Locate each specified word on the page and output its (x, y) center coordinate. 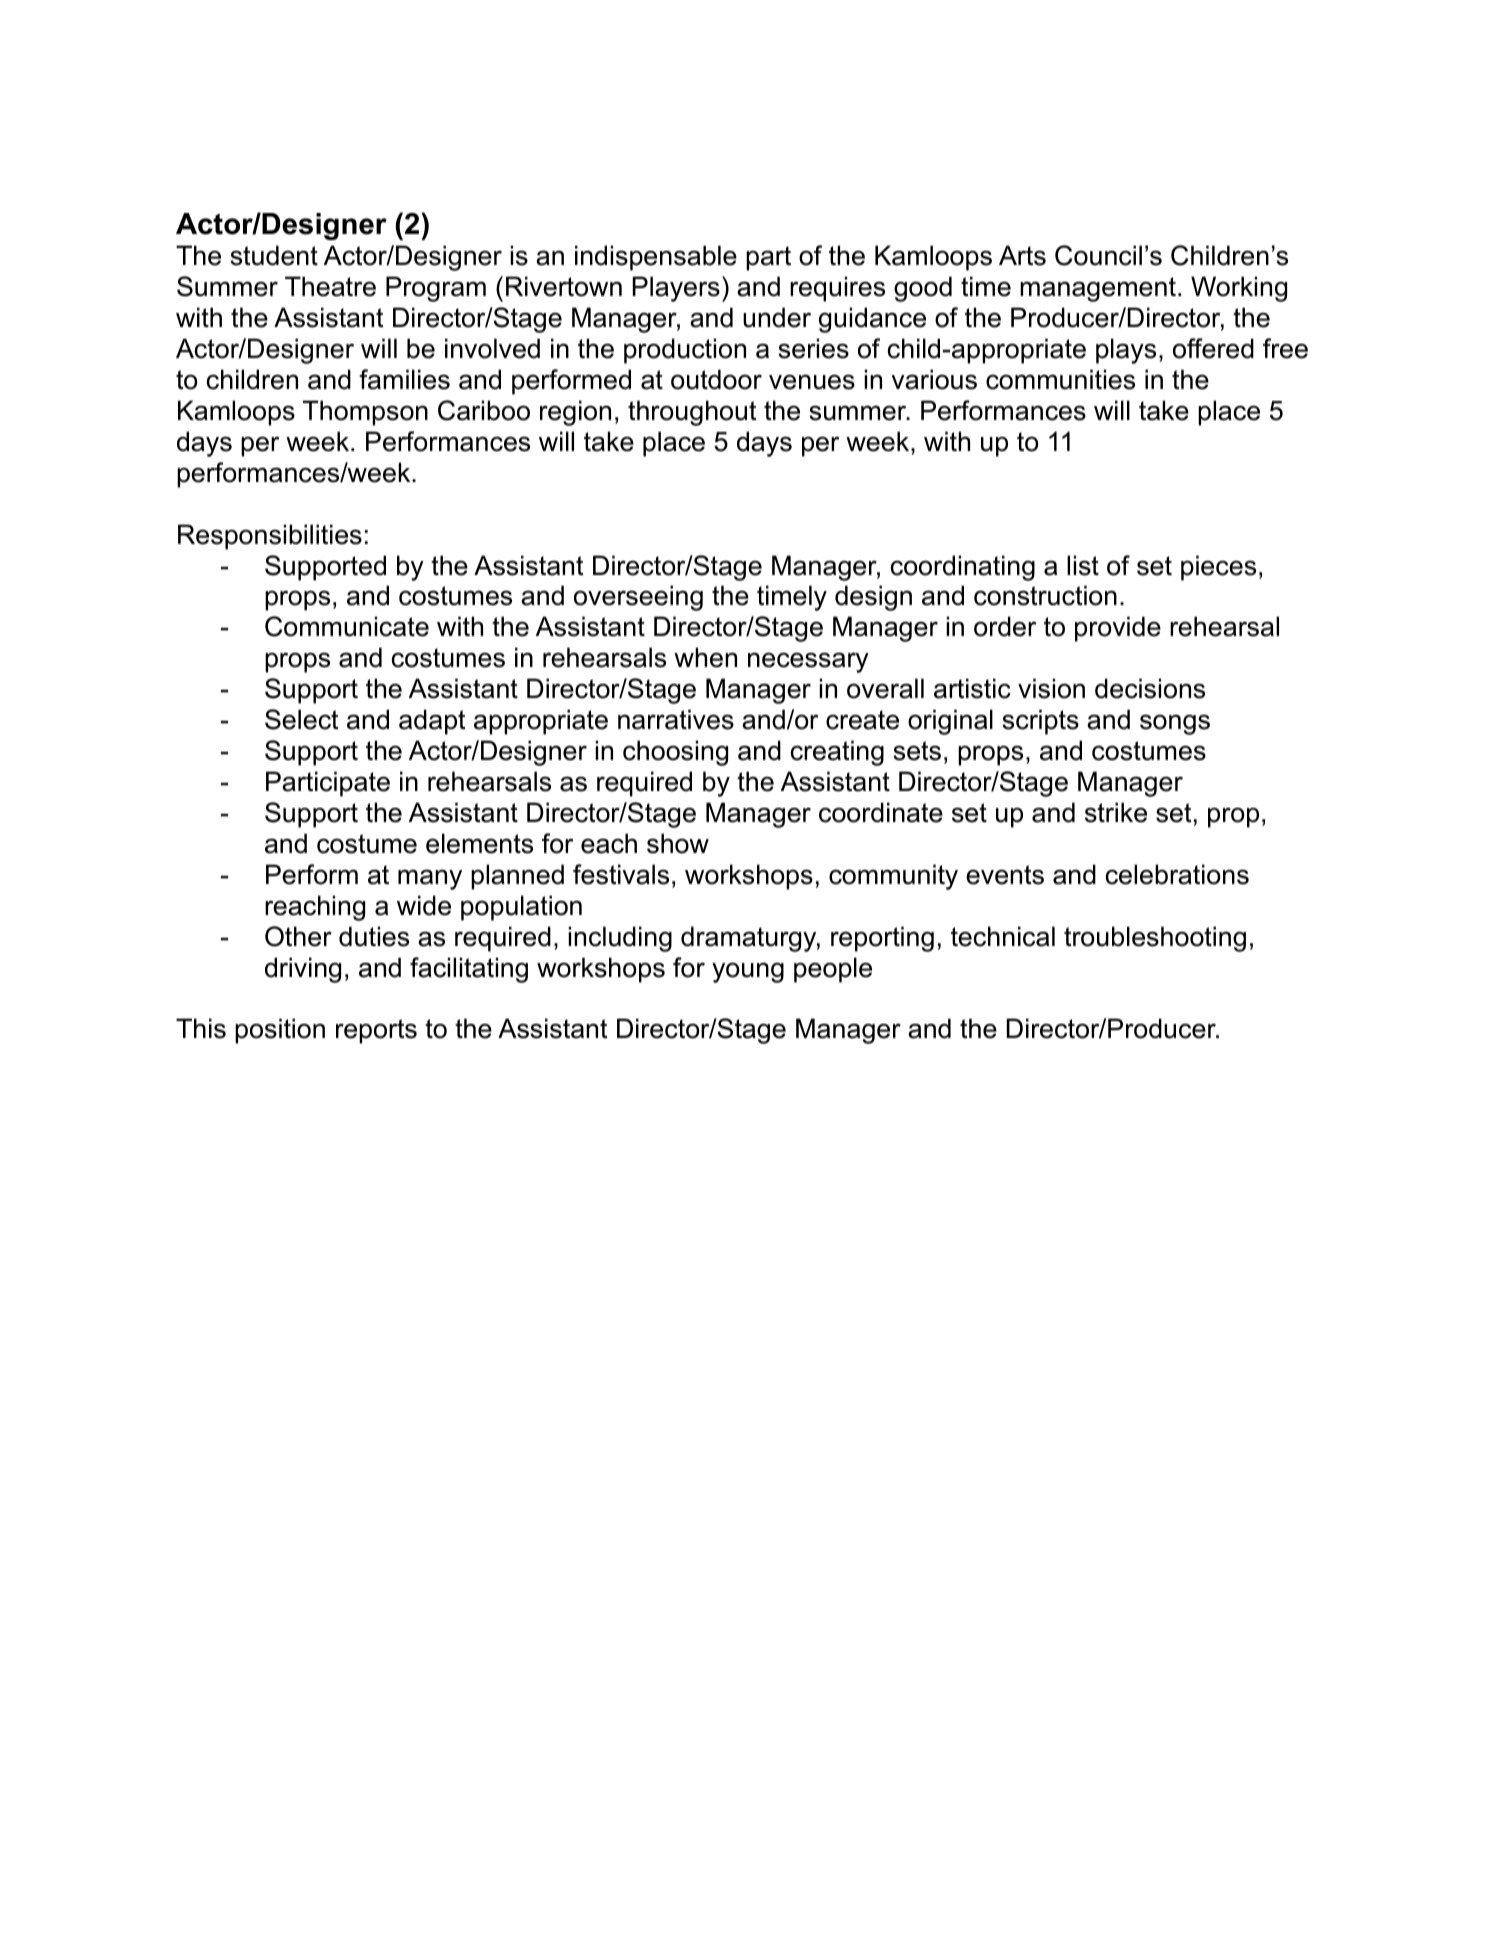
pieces (1218, 568)
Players (676, 289)
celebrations (1177, 874)
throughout (692, 413)
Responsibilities (270, 537)
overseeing (638, 598)
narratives (676, 719)
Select (301, 719)
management (1098, 289)
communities (1060, 379)
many (430, 879)
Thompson (365, 413)
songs (1175, 724)
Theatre (330, 286)
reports (376, 1031)
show (678, 843)
